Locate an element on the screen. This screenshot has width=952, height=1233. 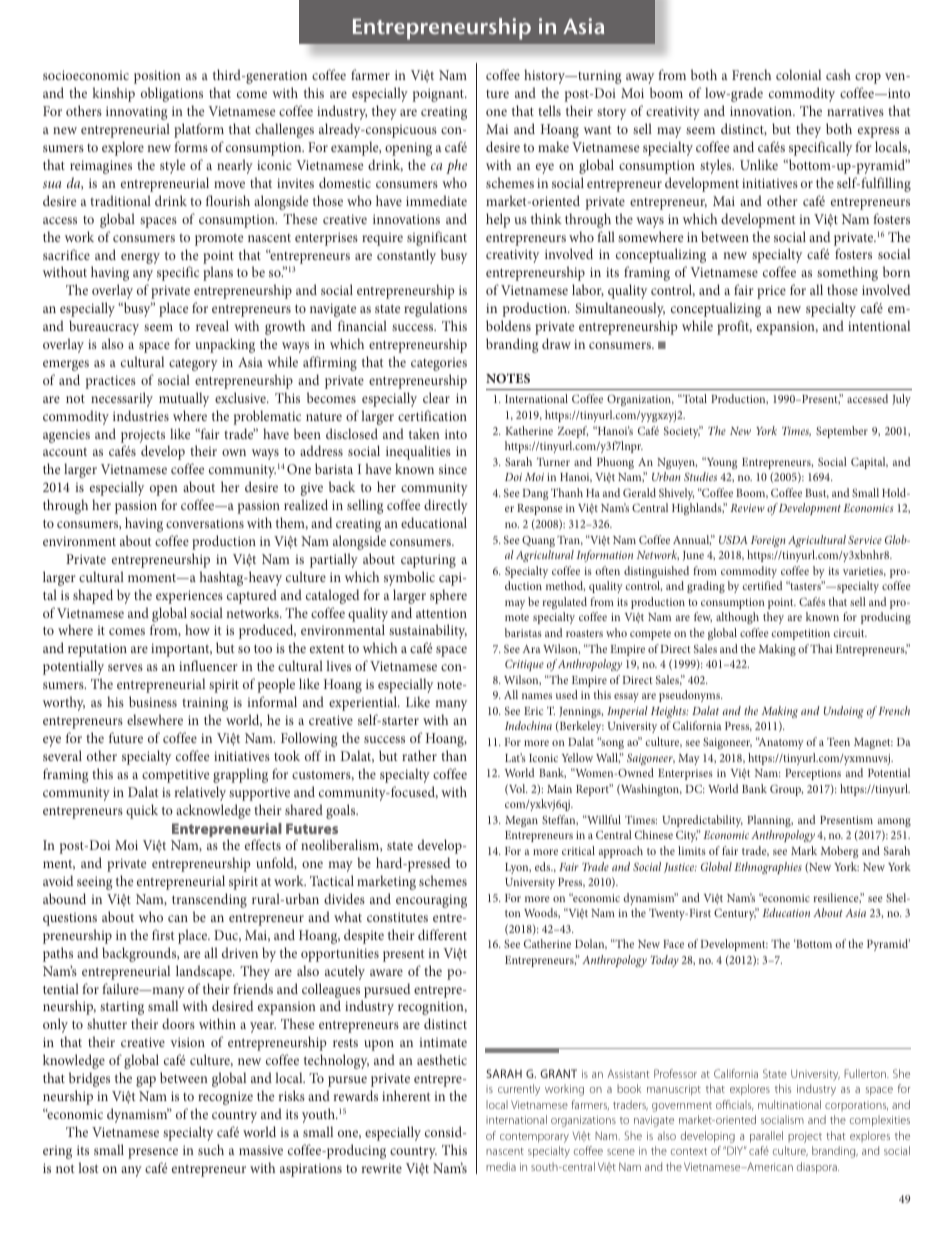
colonial is located at coordinates (798, 74).
